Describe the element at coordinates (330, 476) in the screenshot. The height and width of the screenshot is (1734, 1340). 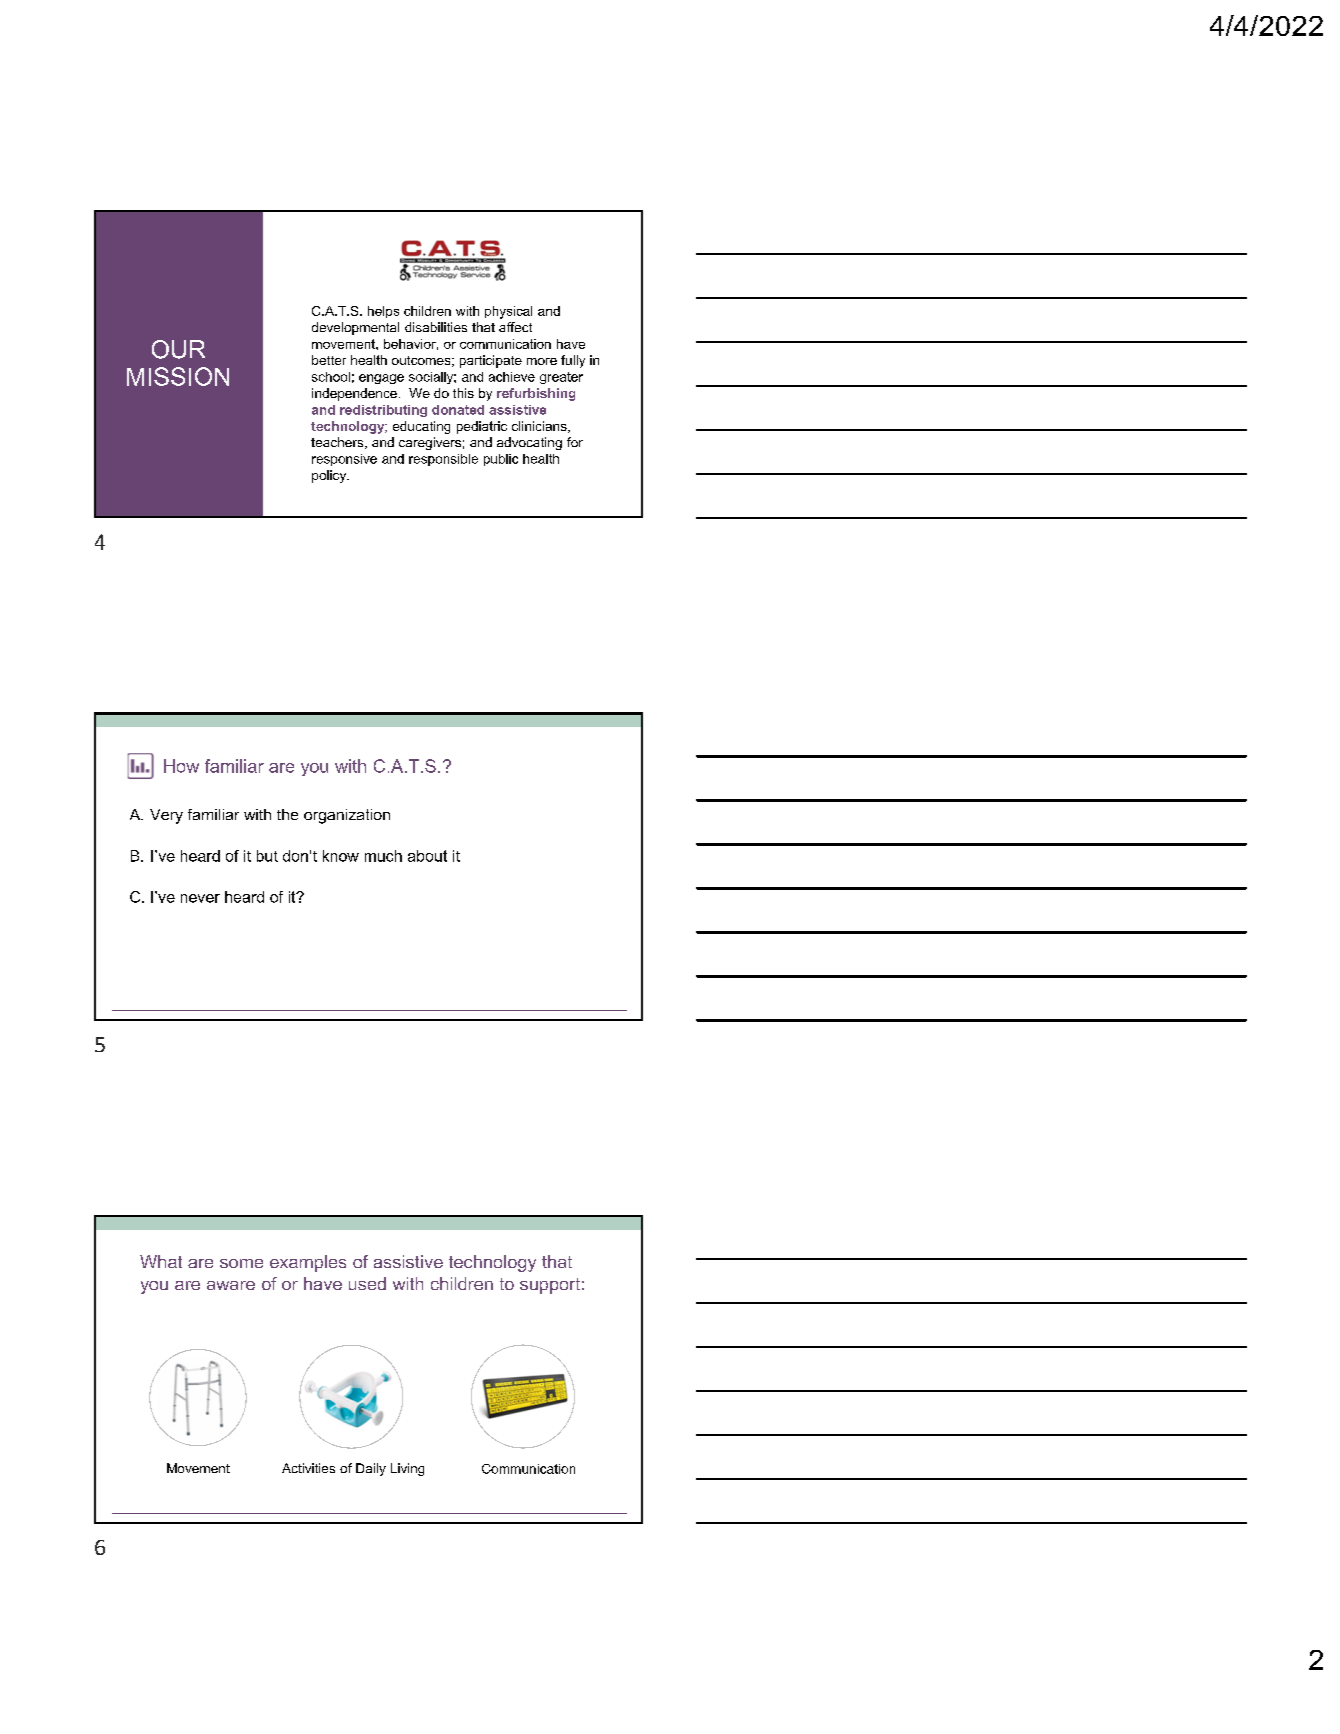
I see `policy` at that location.
